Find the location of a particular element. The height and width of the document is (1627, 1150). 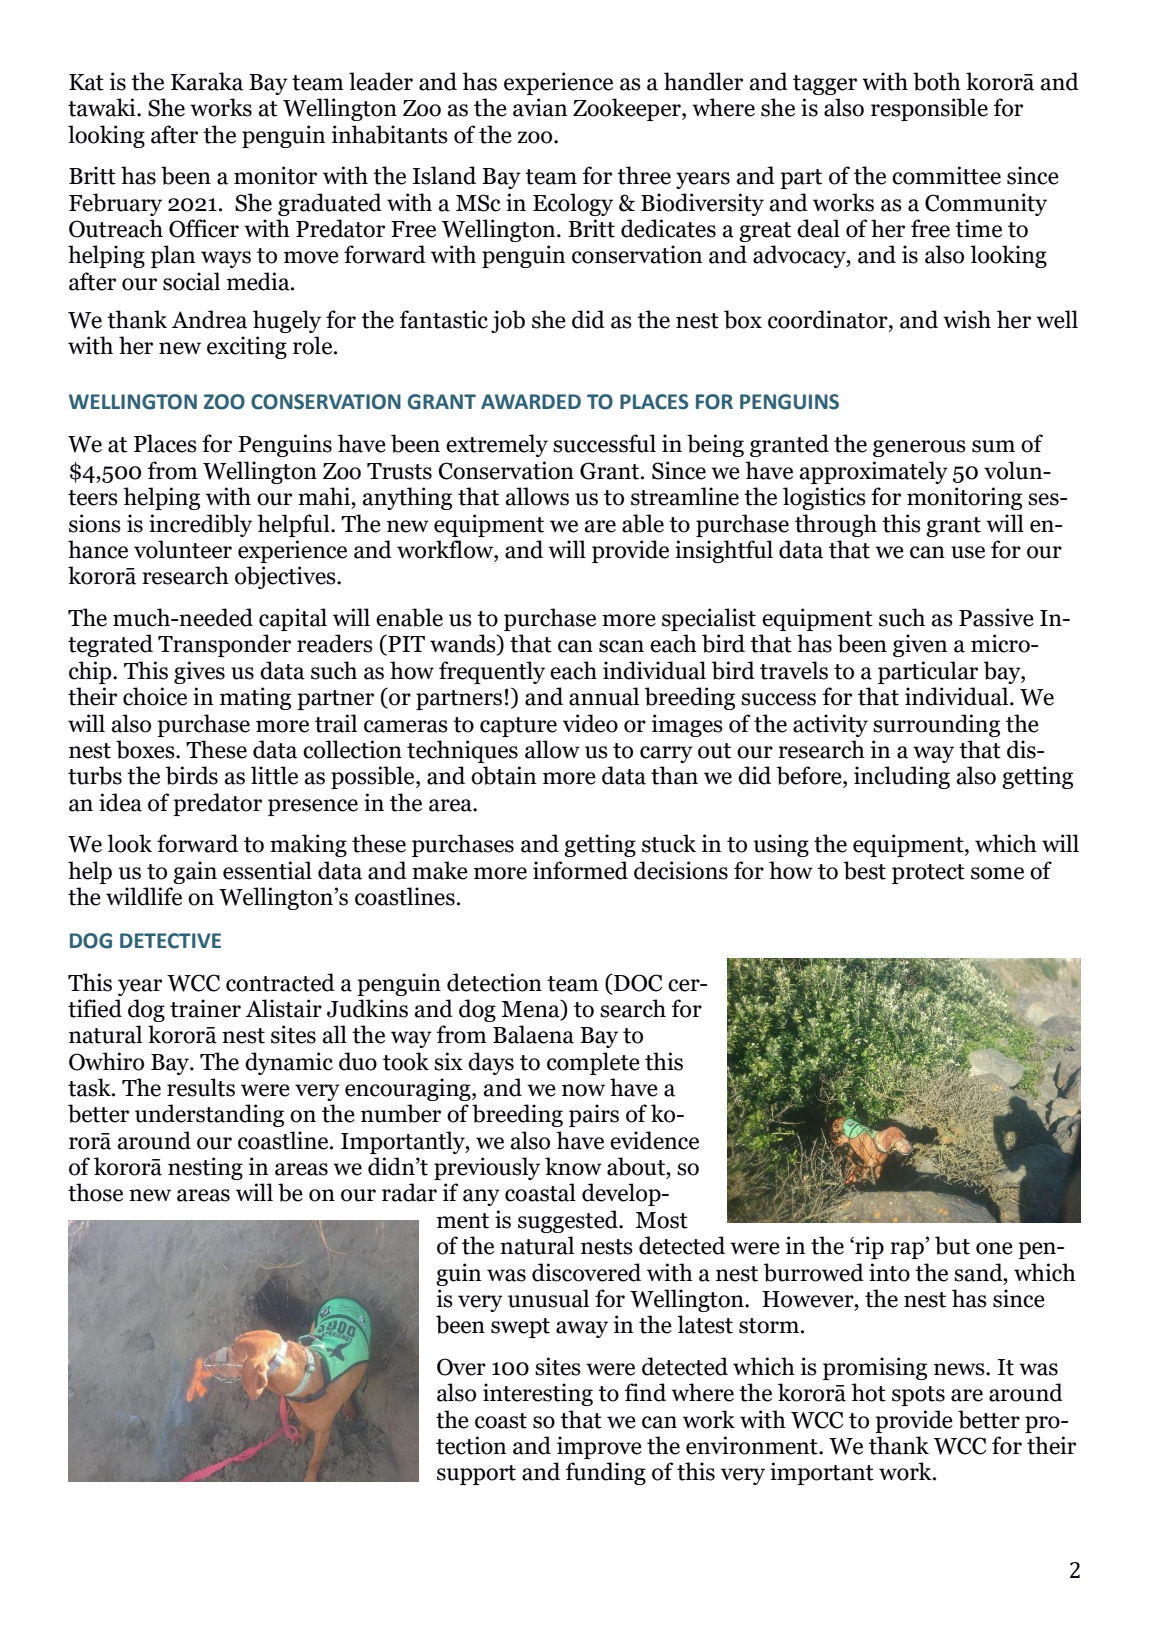

avian is located at coordinates (540, 107).
